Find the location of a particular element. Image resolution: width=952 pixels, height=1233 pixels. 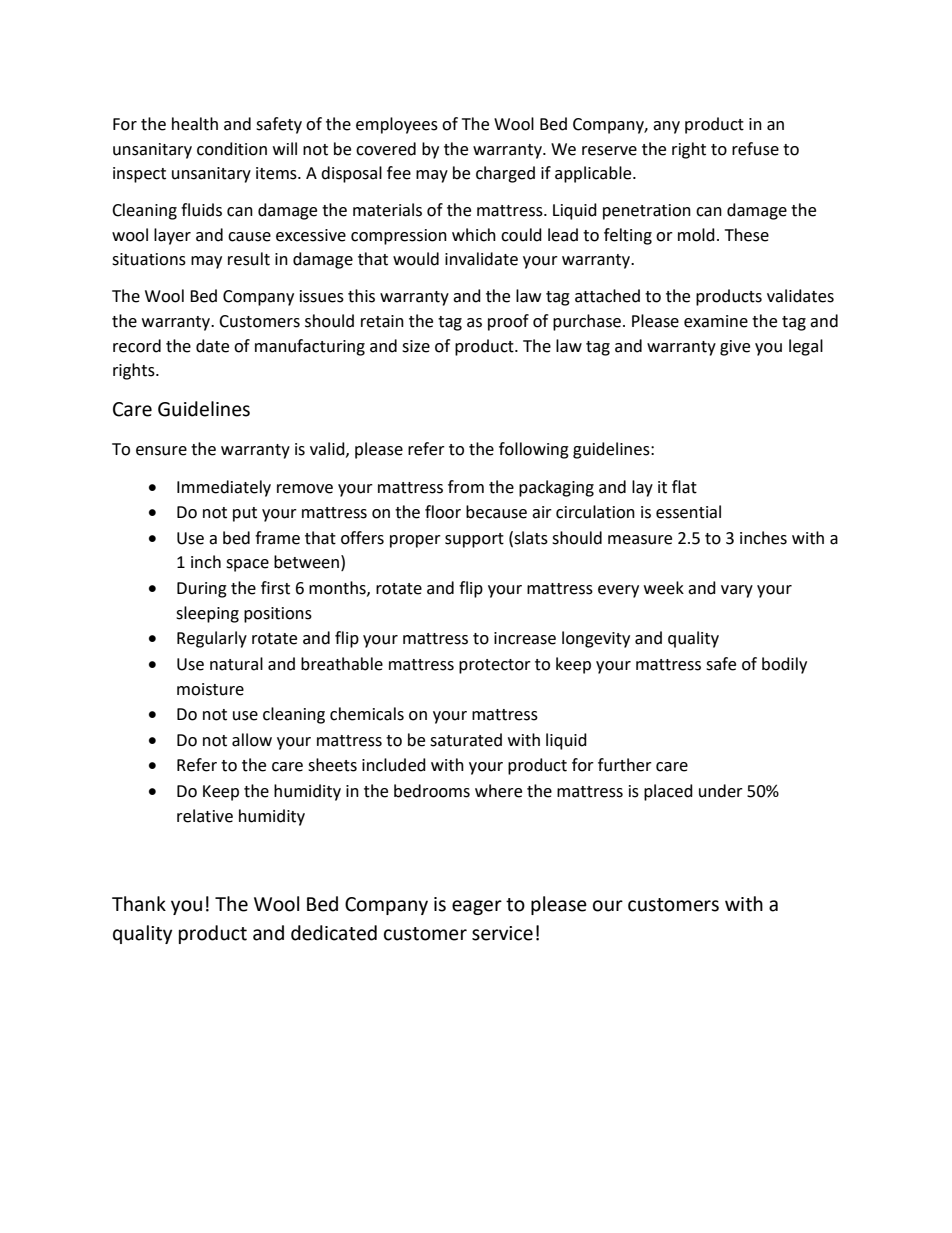

saturated is located at coordinates (466, 740).
